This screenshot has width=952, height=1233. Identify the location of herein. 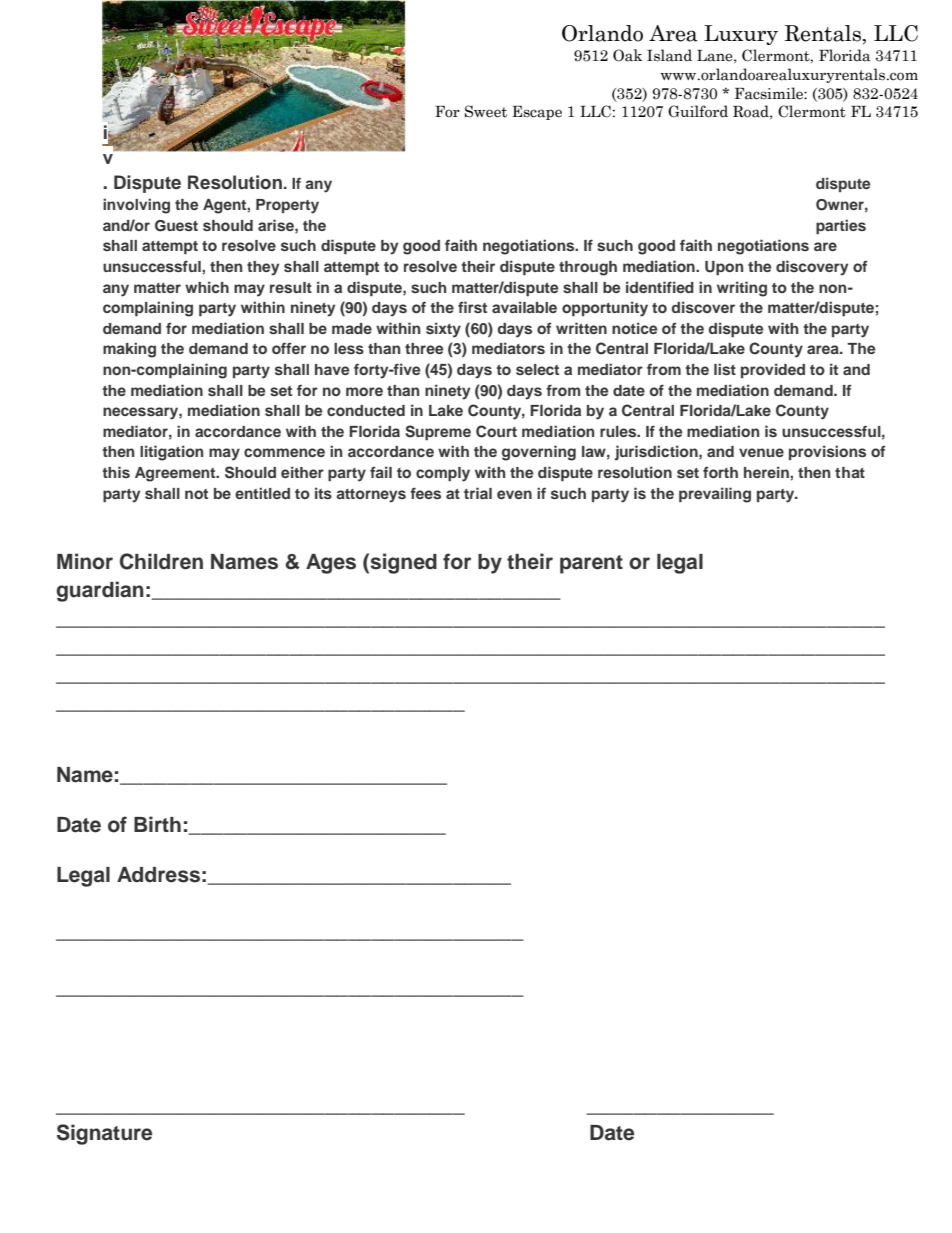
(767, 472).
